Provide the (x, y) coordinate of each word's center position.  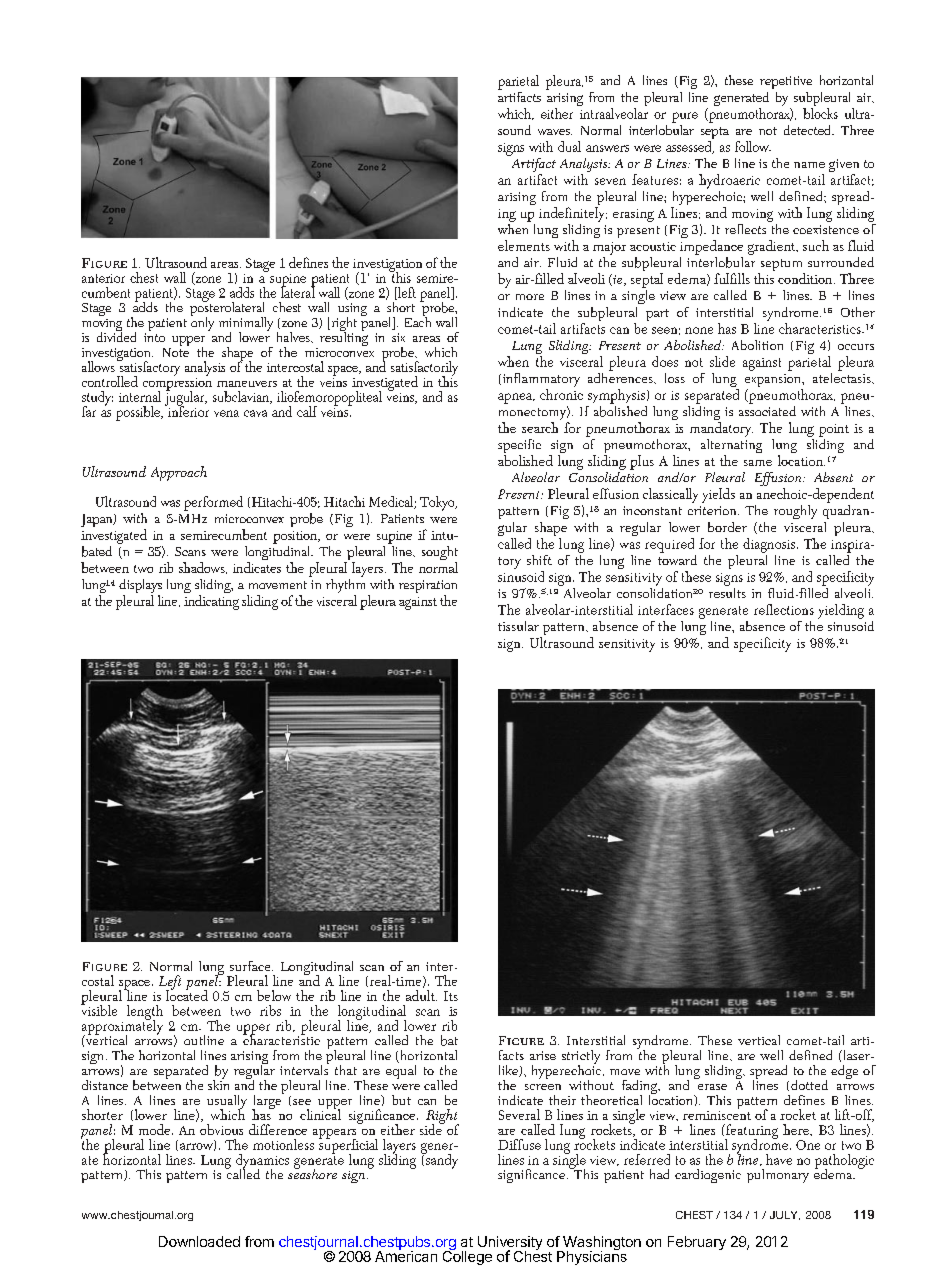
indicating (211, 602)
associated (767, 409)
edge (844, 1072)
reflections (784, 609)
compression (177, 384)
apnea (516, 398)
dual (569, 146)
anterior (103, 278)
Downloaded (199, 1241)
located (187, 994)
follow (753, 146)
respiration (428, 588)
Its (451, 996)
